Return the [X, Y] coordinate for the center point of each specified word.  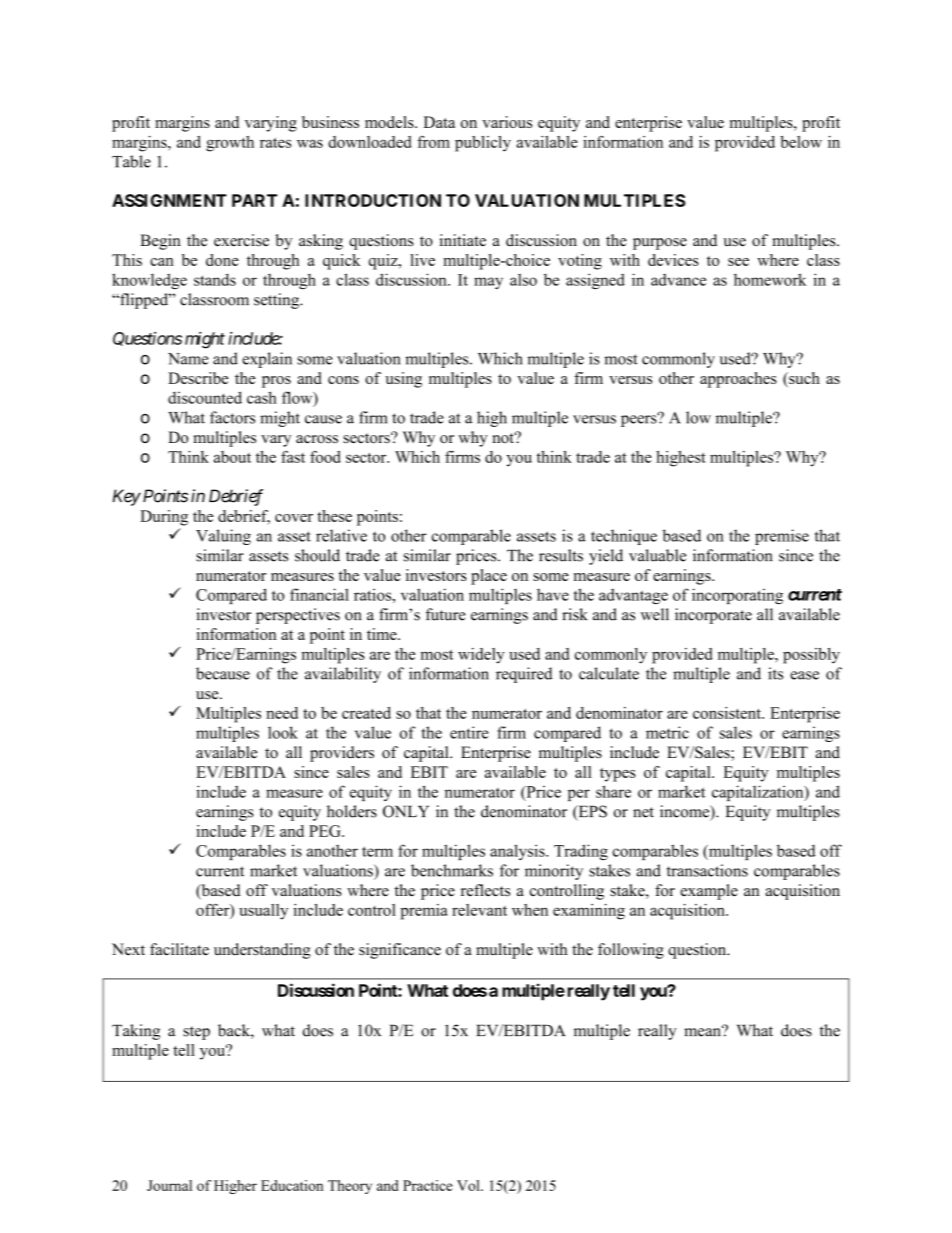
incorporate [713, 616]
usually [263, 912]
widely [481, 656]
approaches [738, 380]
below [801, 142]
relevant [479, 910]
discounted [205, 397]
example [709, 892]
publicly [483, 144]
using [403, 380]
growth [230, 144]
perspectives [298, 616]
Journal [169, 1185]
